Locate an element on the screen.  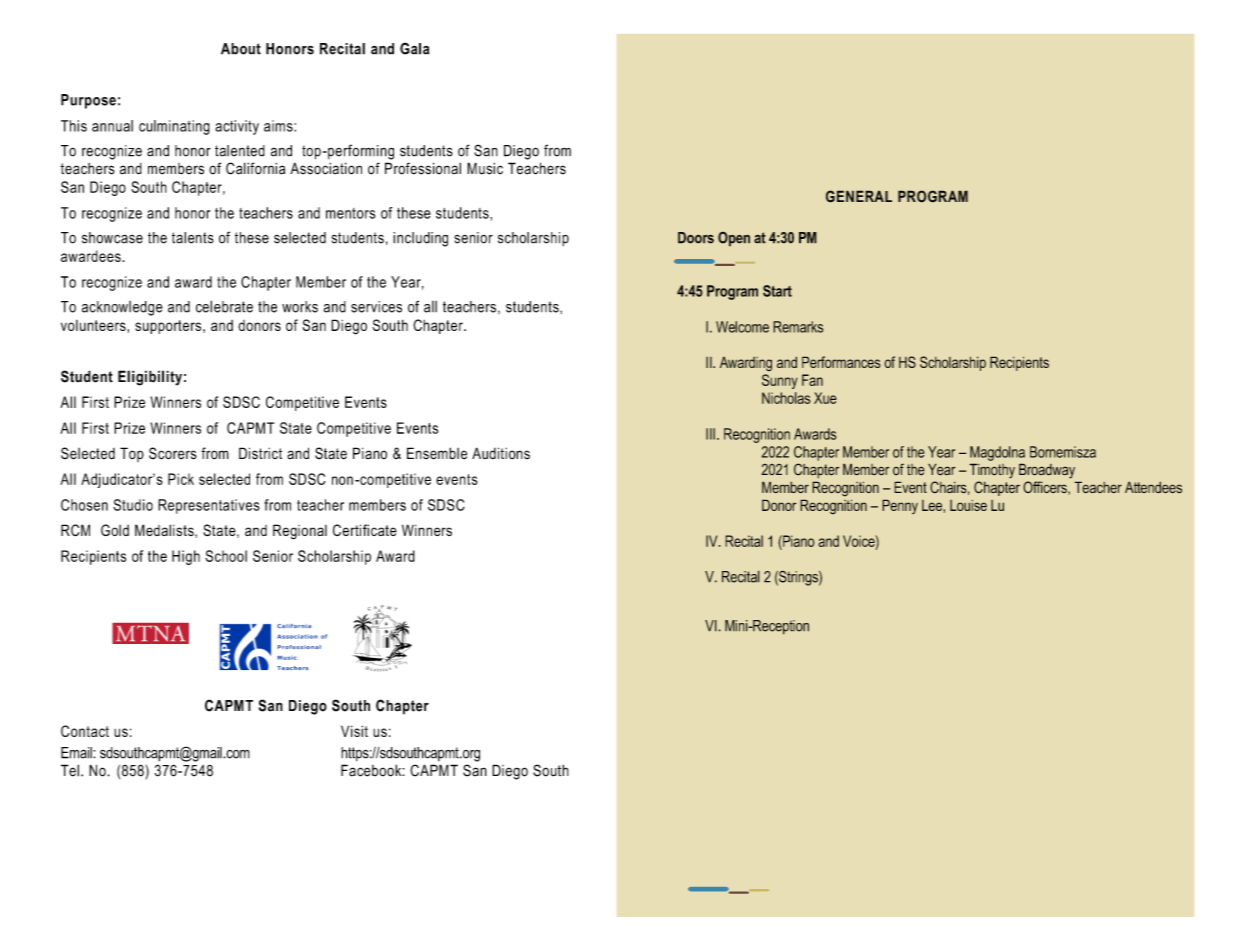
III is located at coordinates (710, 434).
